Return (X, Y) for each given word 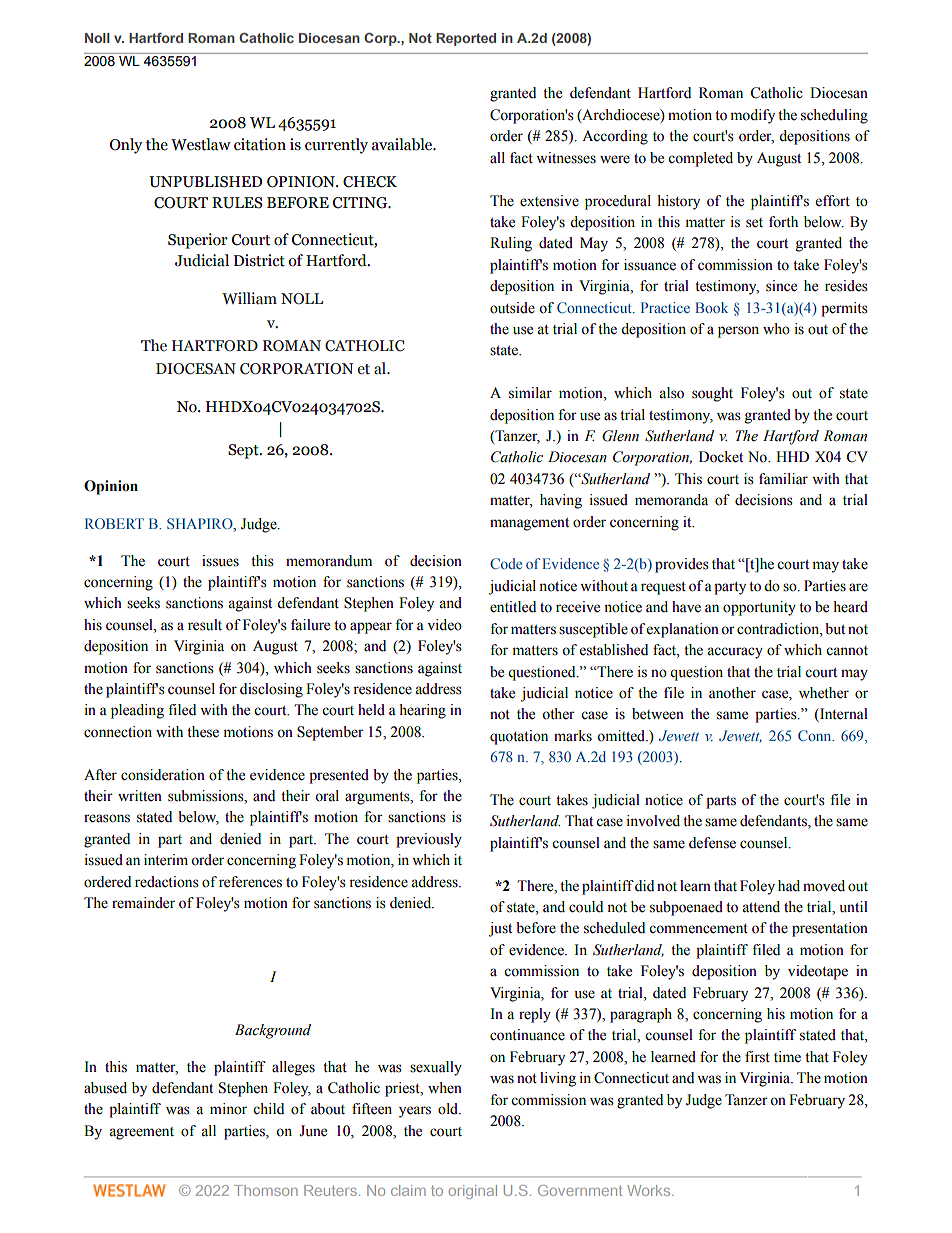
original (473, 1192)
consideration (163, 775)
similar (530, 393)
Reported (466, 39)
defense (712, 843)
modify (753, 116)
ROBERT (114, 523)
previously (429, 840)
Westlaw (201, 144)
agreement (141, 1133)
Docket (721, 457)
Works (650, 1190)
